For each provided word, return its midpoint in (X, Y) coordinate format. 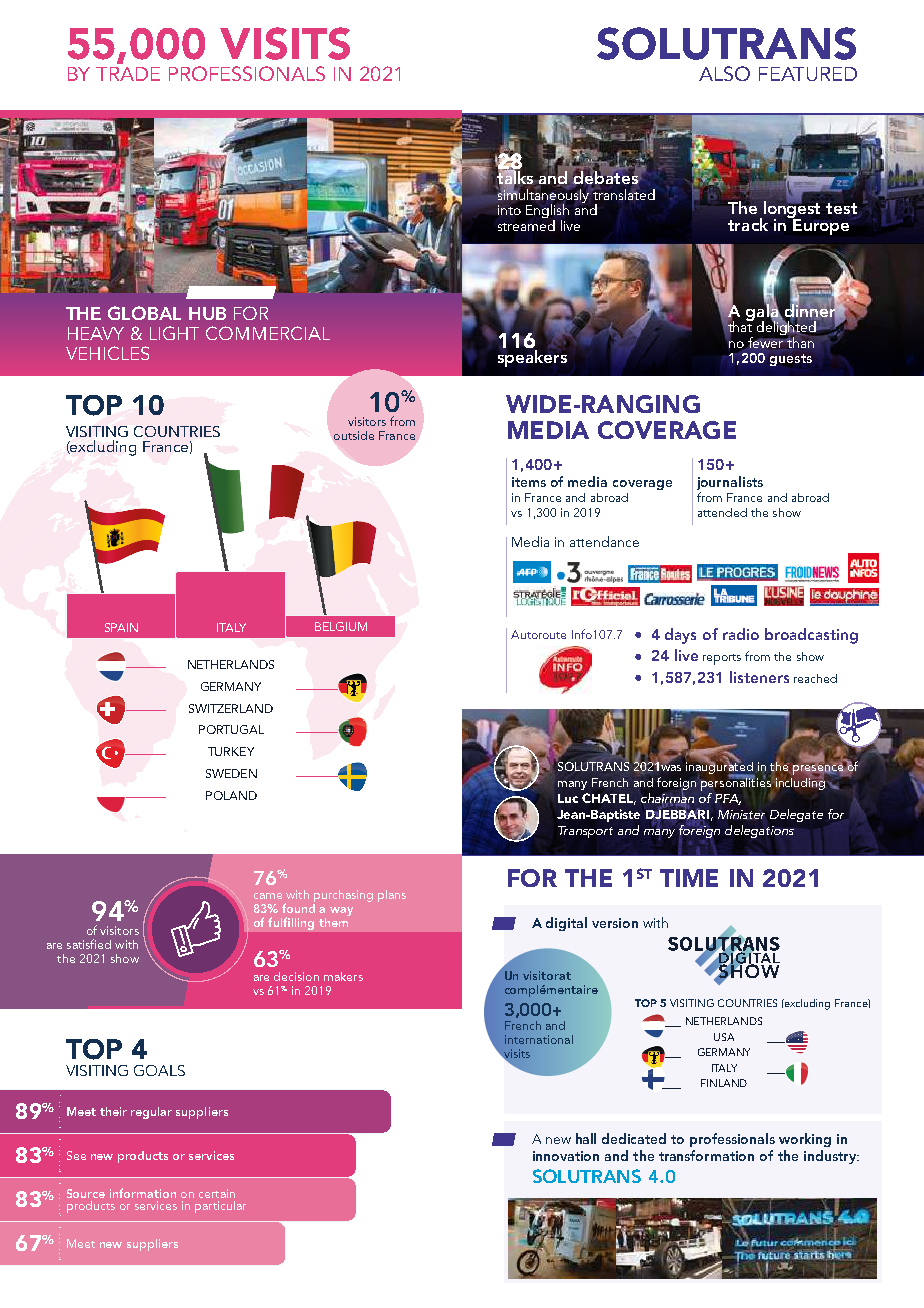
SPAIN (121, 627)
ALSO (724, 73)
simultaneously (544, 196)
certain (217, 1193)
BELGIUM (341, 626)
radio (741, 634)
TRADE (128, 74)
